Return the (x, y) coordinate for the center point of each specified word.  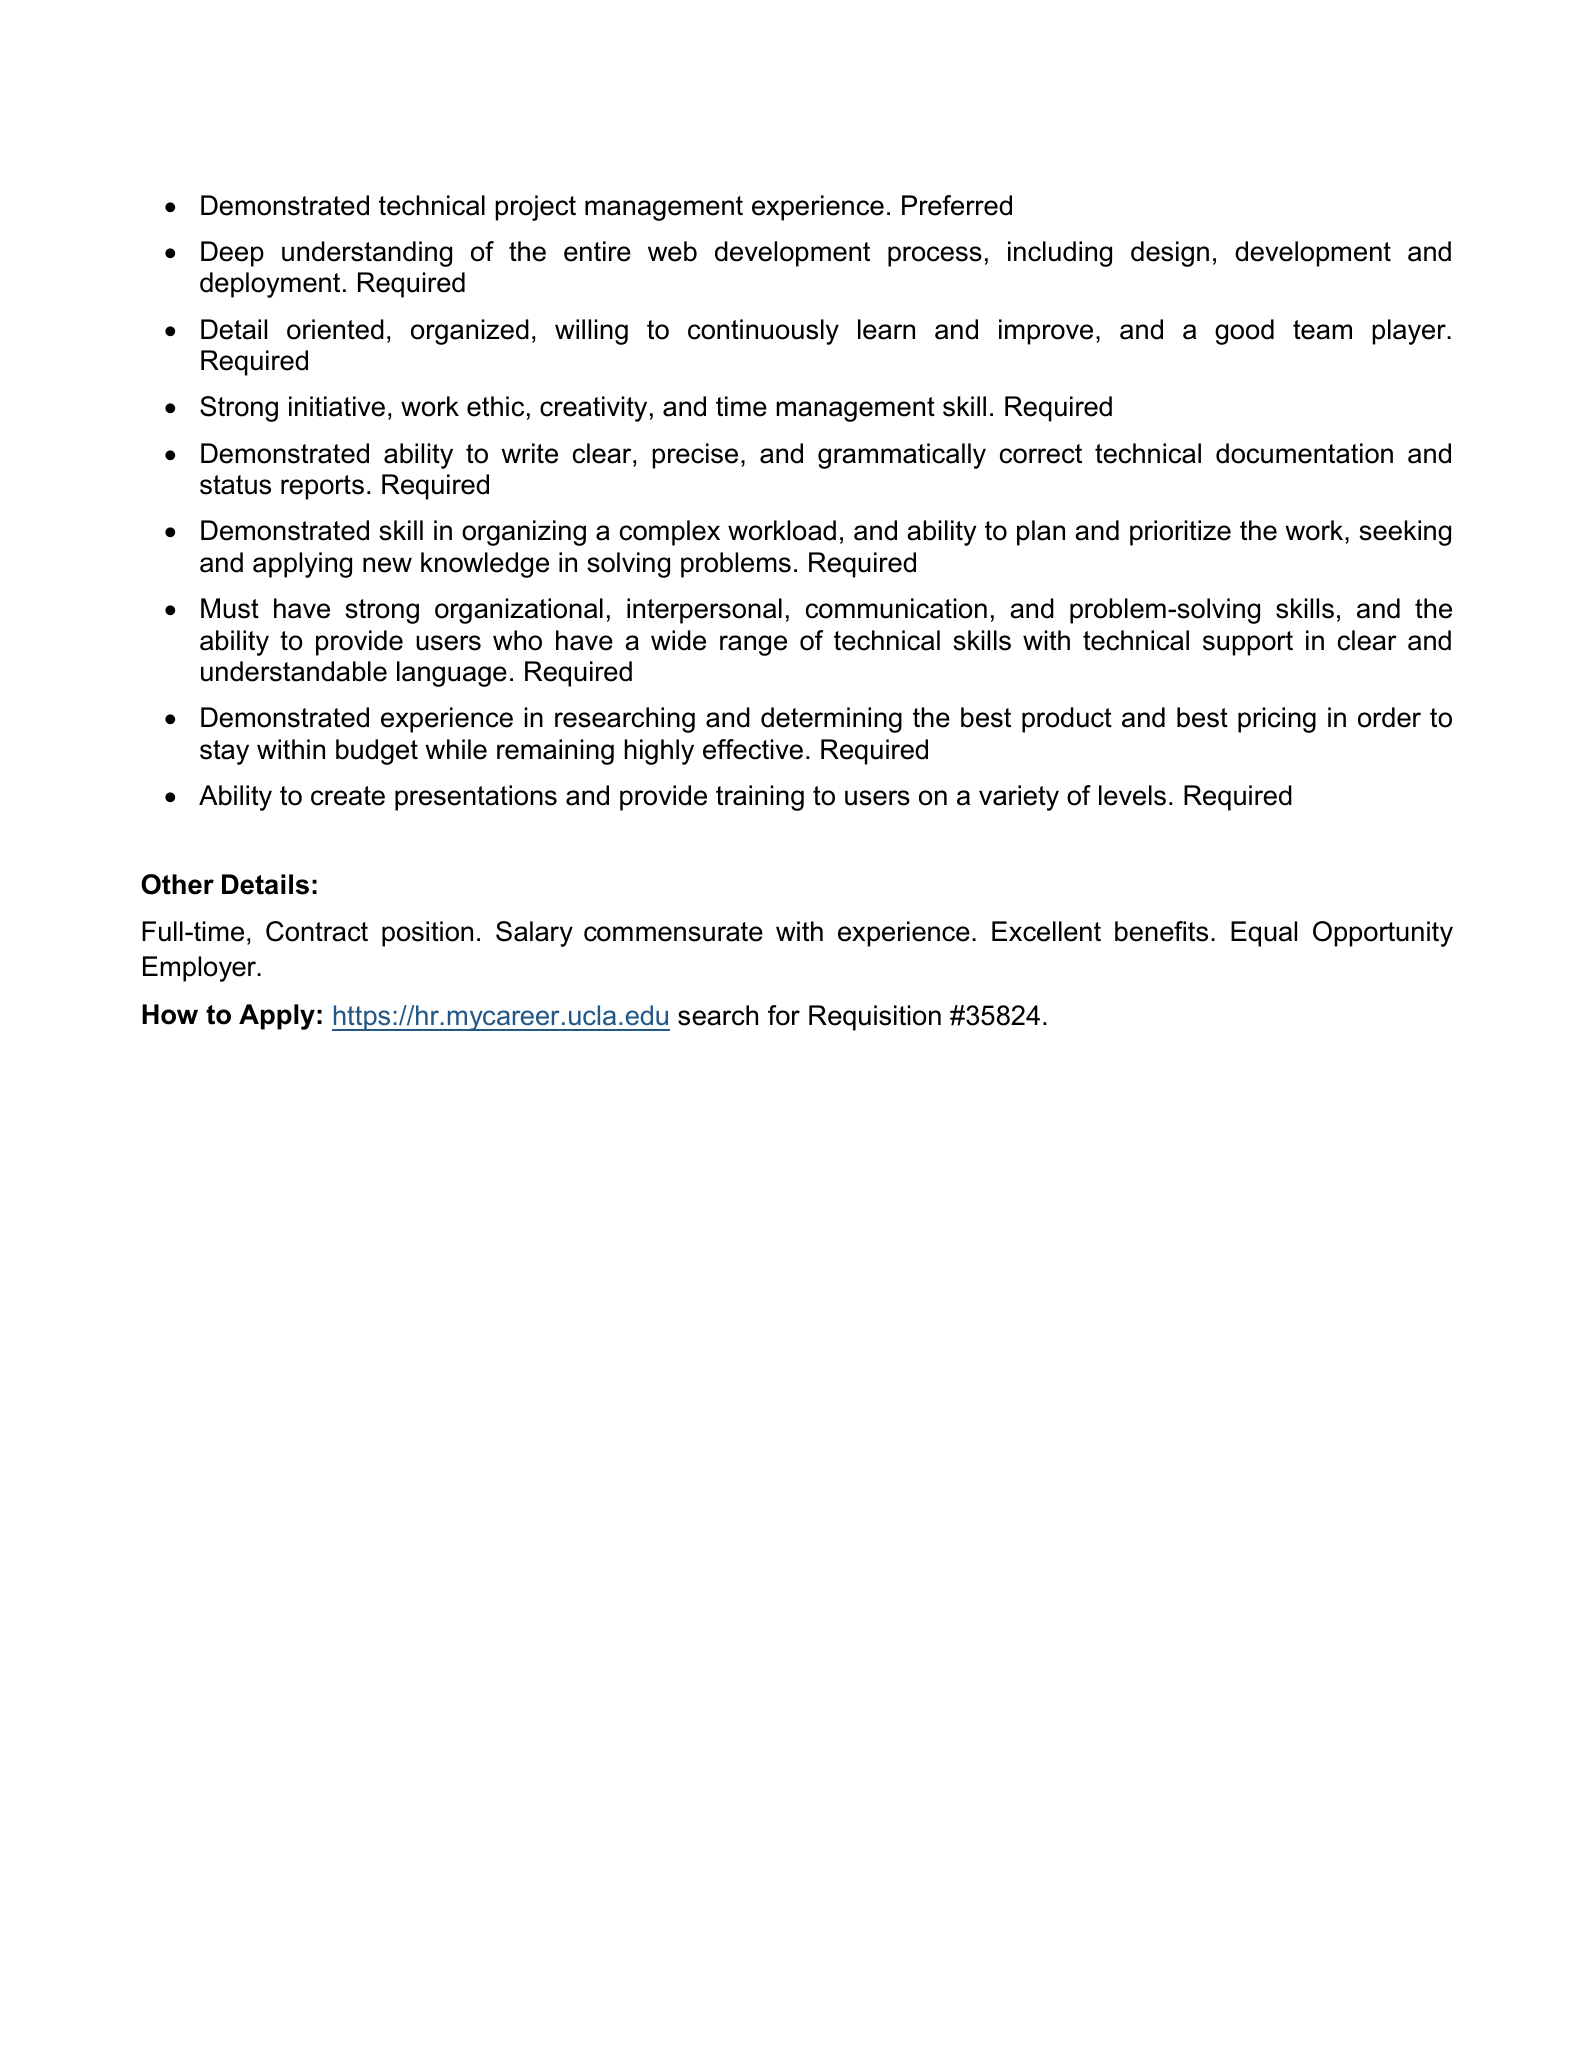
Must (230, 608)
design (1170, 254)
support (1248, 643)
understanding (367, 254)
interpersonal (704, 611)
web (672, 251)
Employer (201, 969)
